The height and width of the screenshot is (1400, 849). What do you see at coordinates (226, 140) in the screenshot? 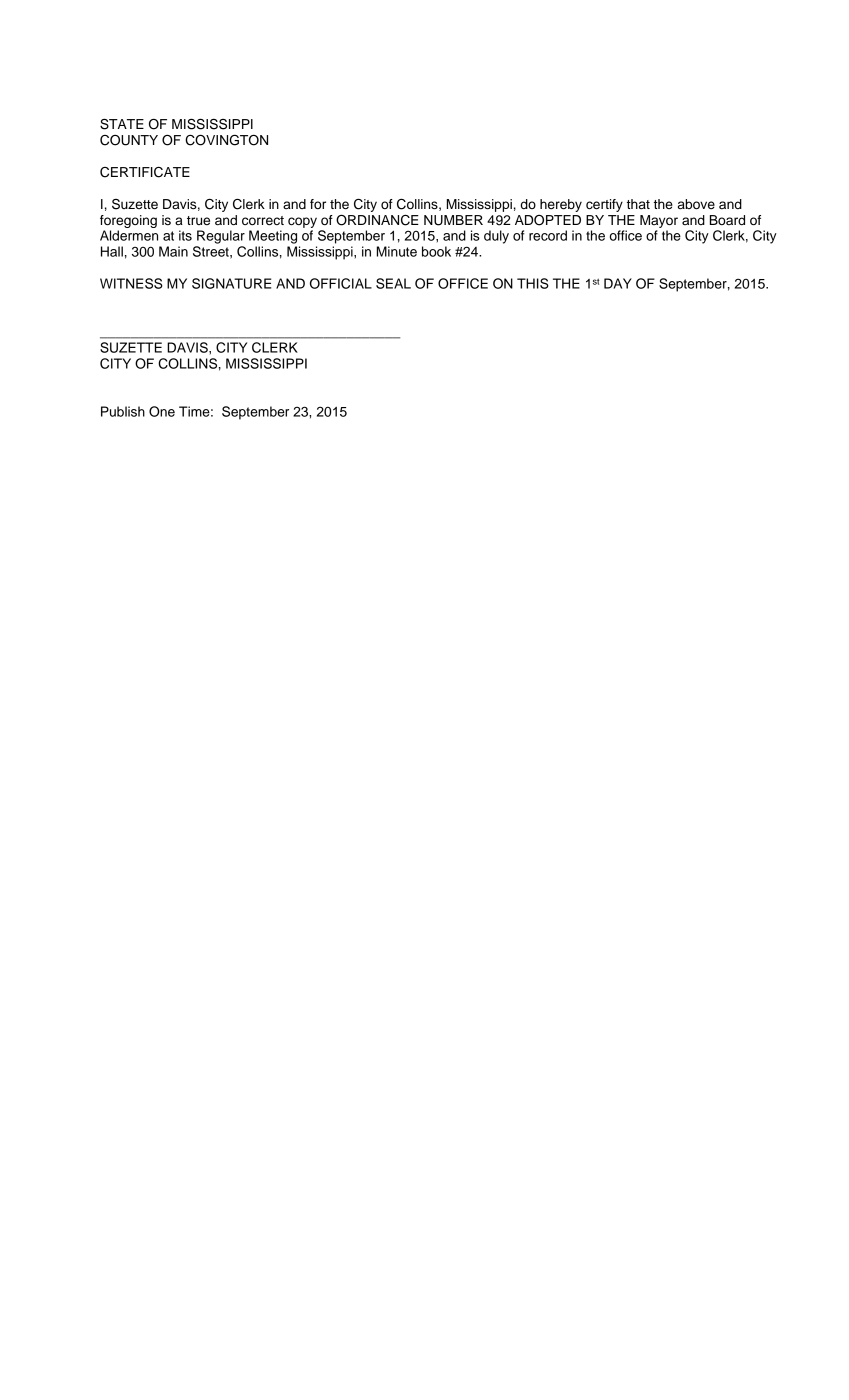
I see `COVINGTON` at bounding box center [226, 140].
